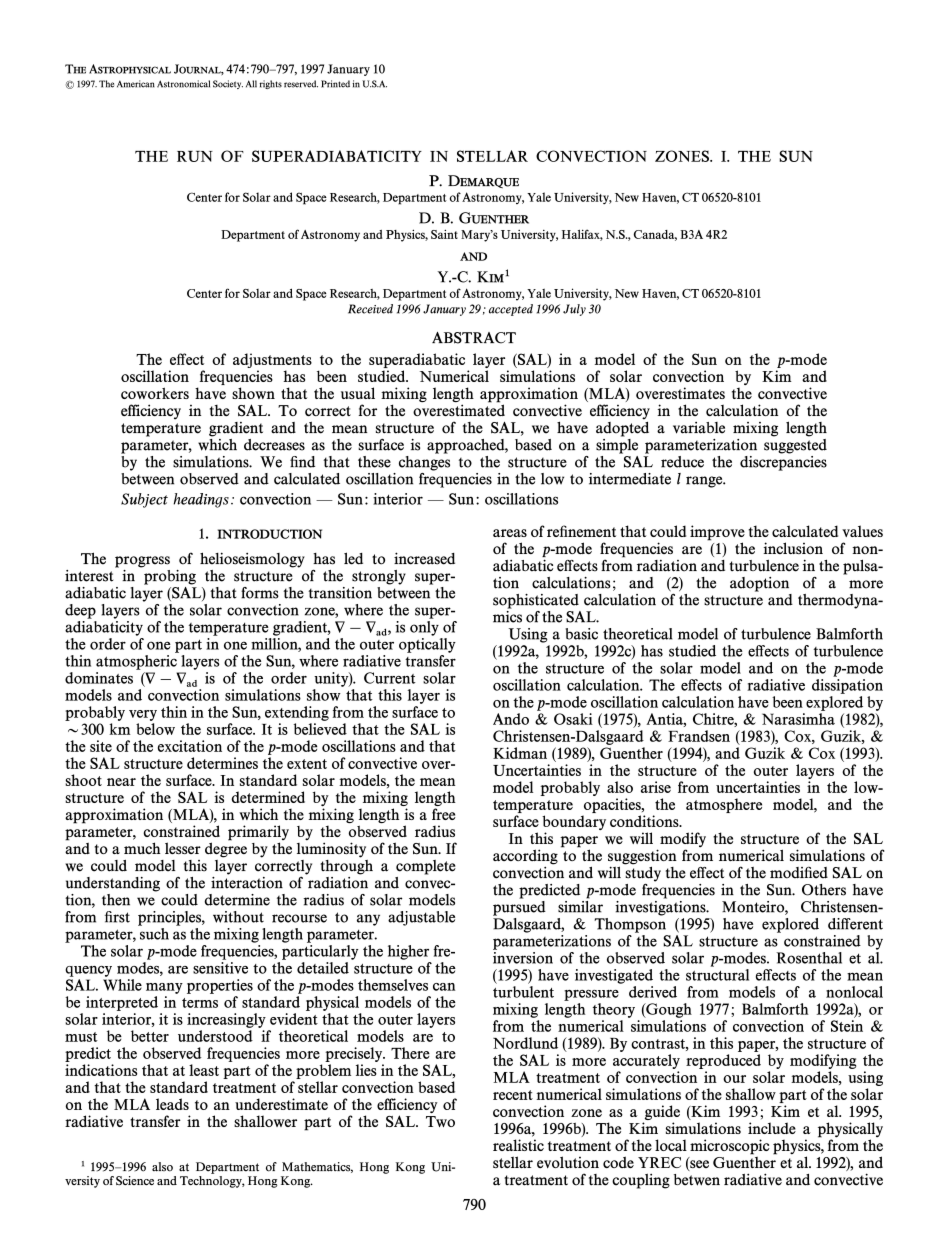 This screenshot has height=1233, width=952. What do you see at coordinates (518, 1145) in the screenshot?
I see `realistic` at bounding box center [518, 1145].
